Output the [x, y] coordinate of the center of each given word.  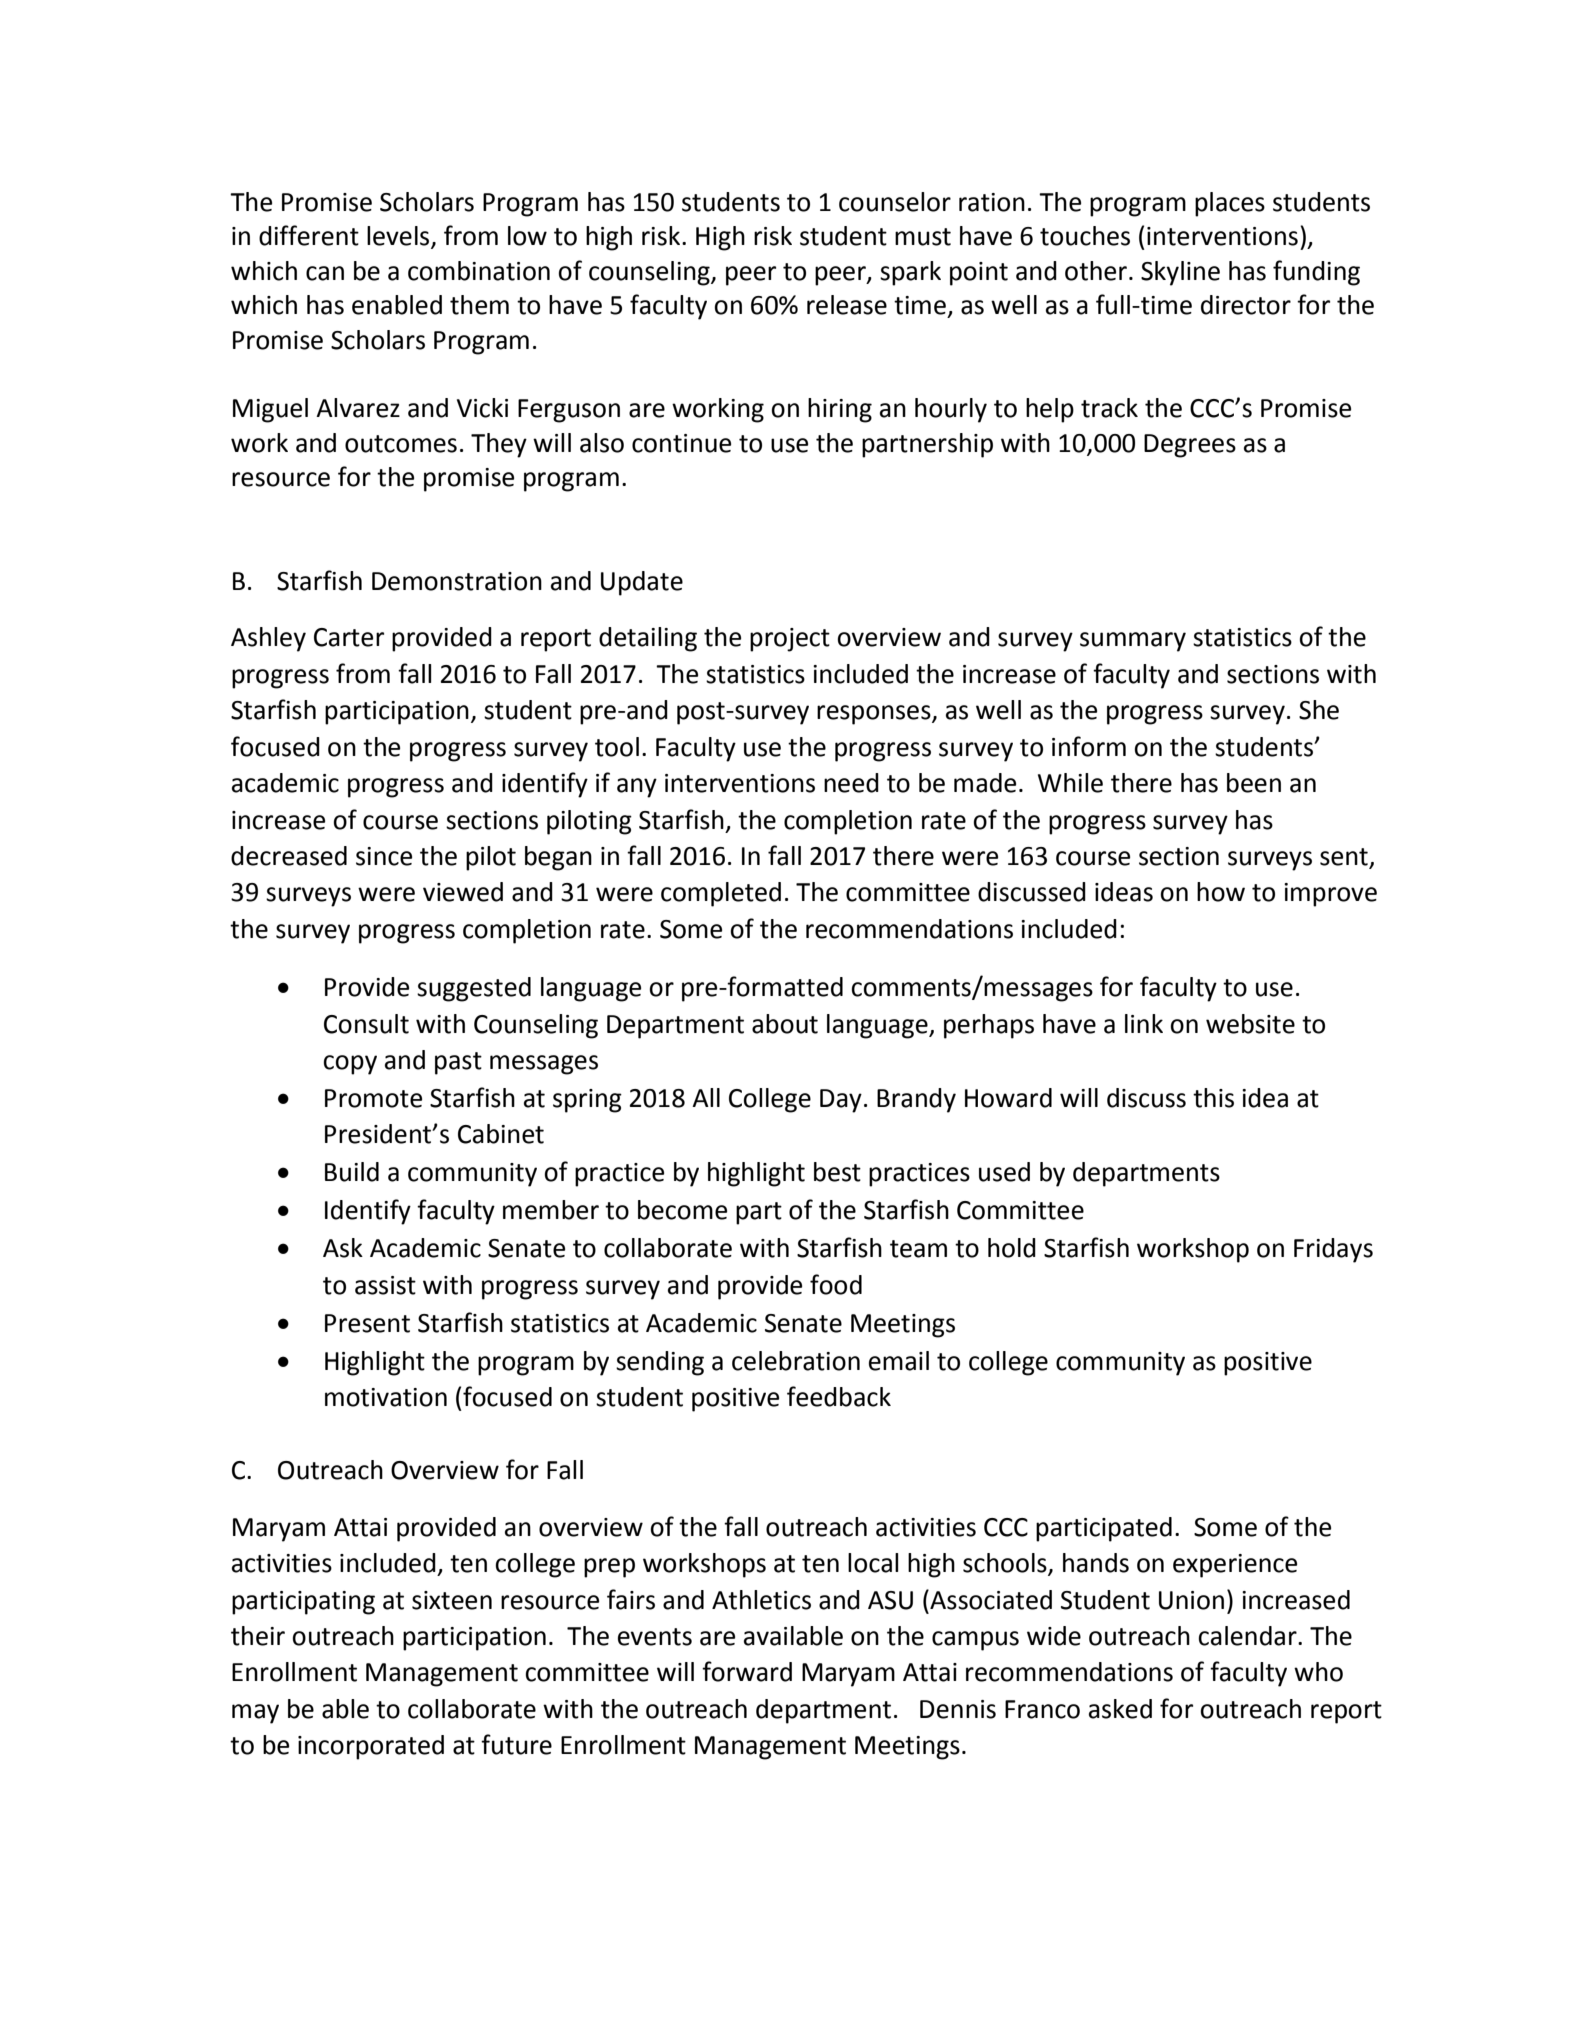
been [1254, 783]
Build [352, 1172]
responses [875, 715]
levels [399, 237]
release [847, 305]
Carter [349, 637]
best [837, 1172]
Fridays [1333, 1250]
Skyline [1180, 273]
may [255, 1714]
